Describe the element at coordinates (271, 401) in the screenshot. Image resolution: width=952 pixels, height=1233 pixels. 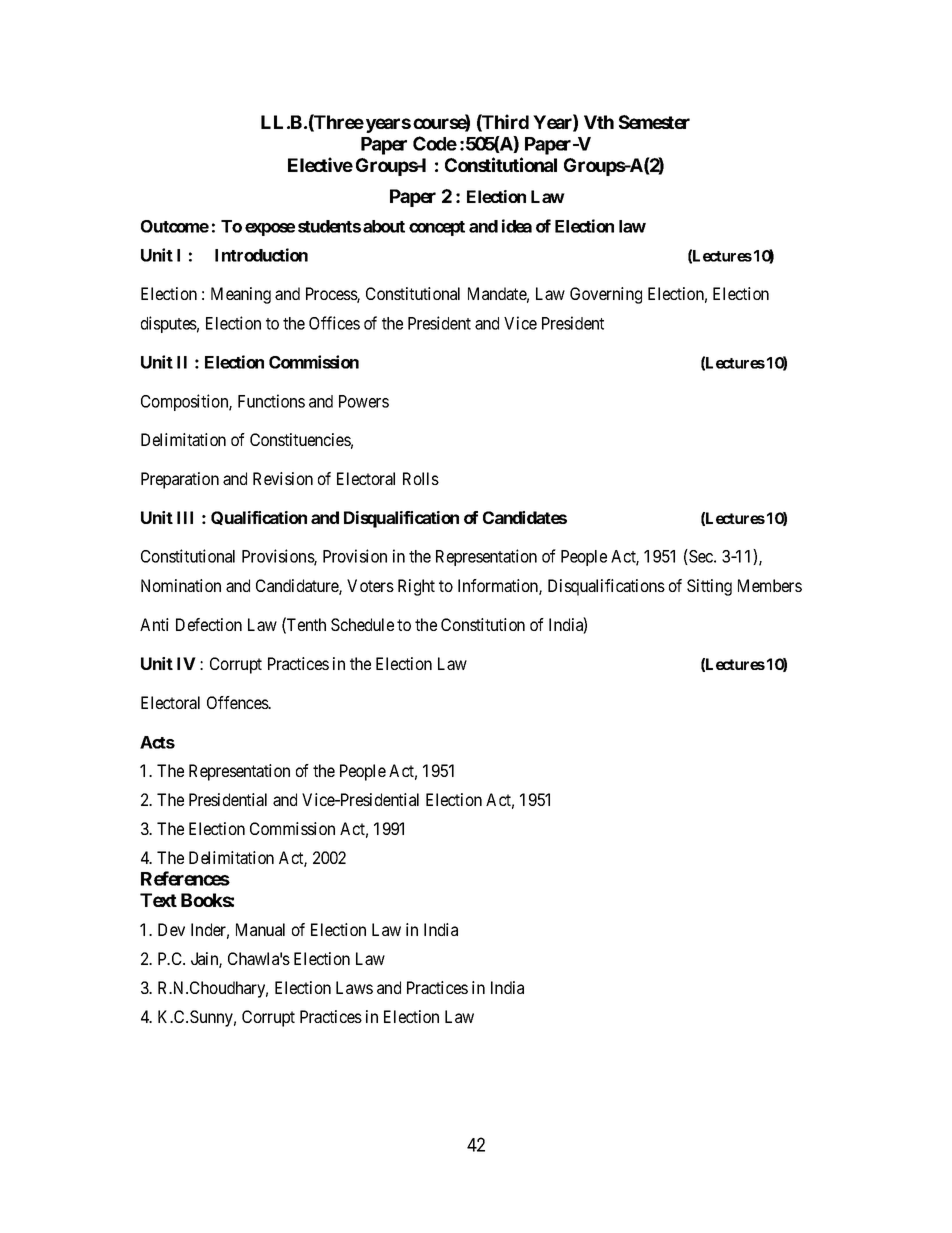
I see `Functions` at that location.
